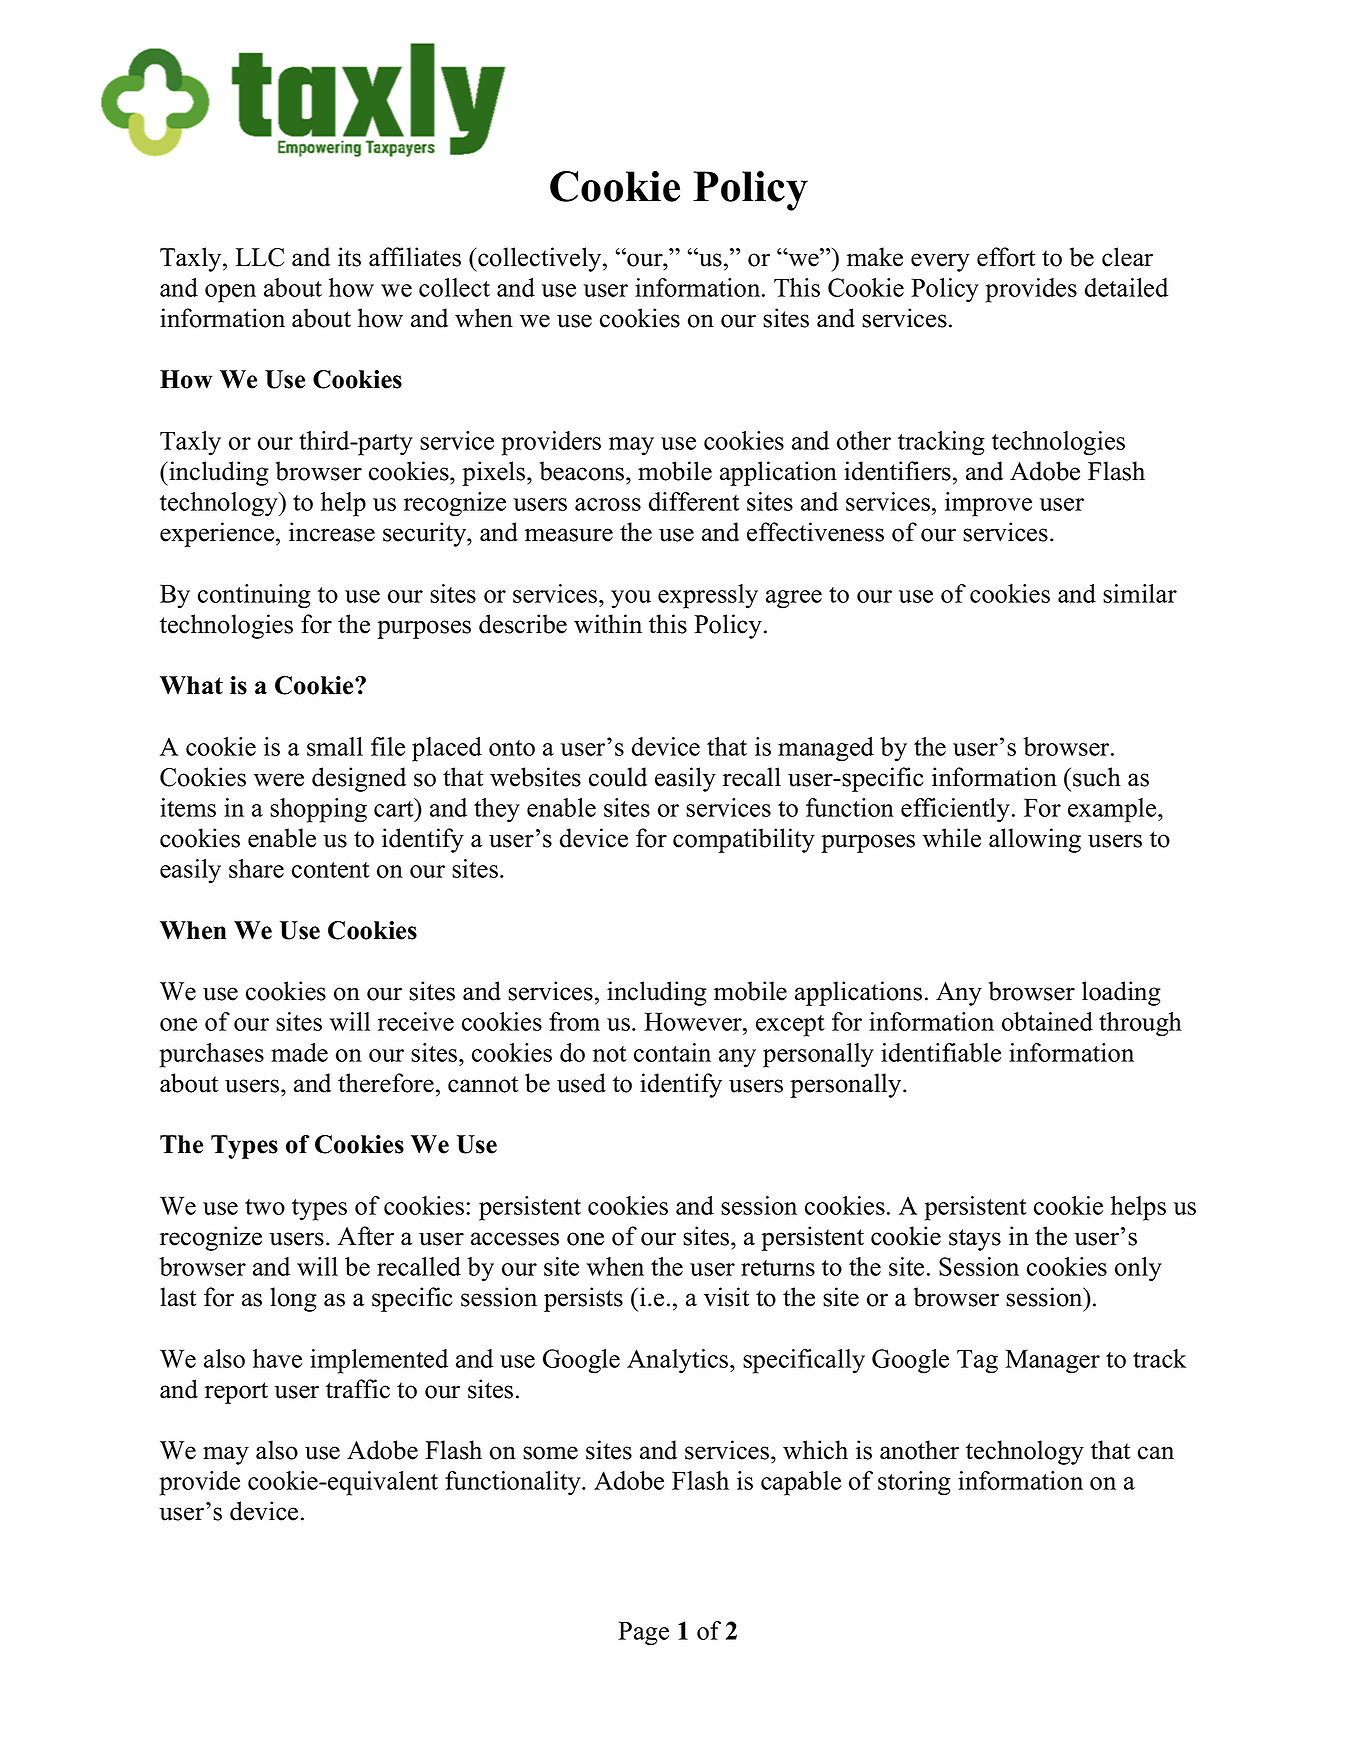  What do you see at coordinates (1047, 1021) in the screenshot?
I see `obtained` at bounding box center [1047, 1021].
